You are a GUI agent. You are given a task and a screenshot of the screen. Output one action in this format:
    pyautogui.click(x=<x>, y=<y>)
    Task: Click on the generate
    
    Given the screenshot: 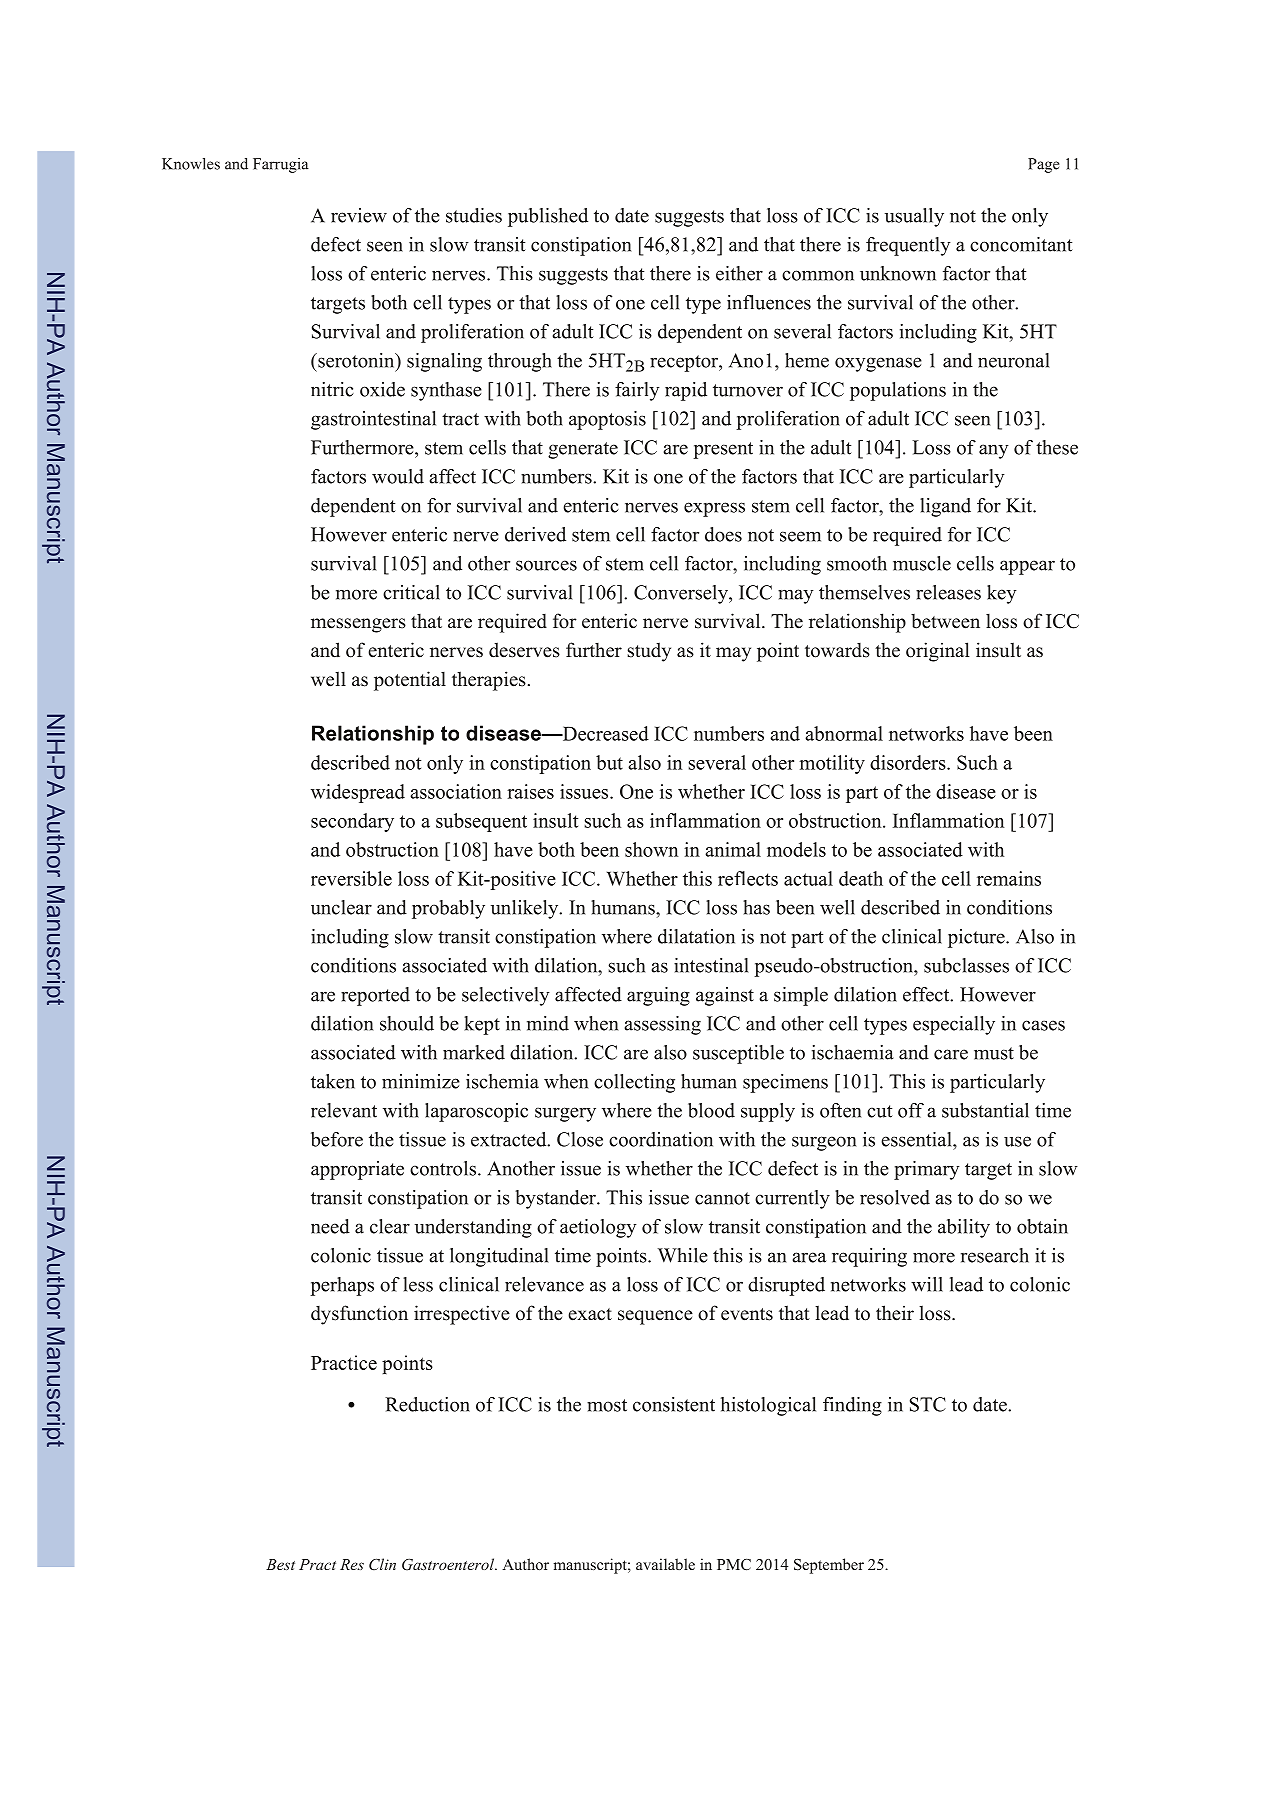 What is the action you would take?
    pyautogui.click(x=583, y=450)
